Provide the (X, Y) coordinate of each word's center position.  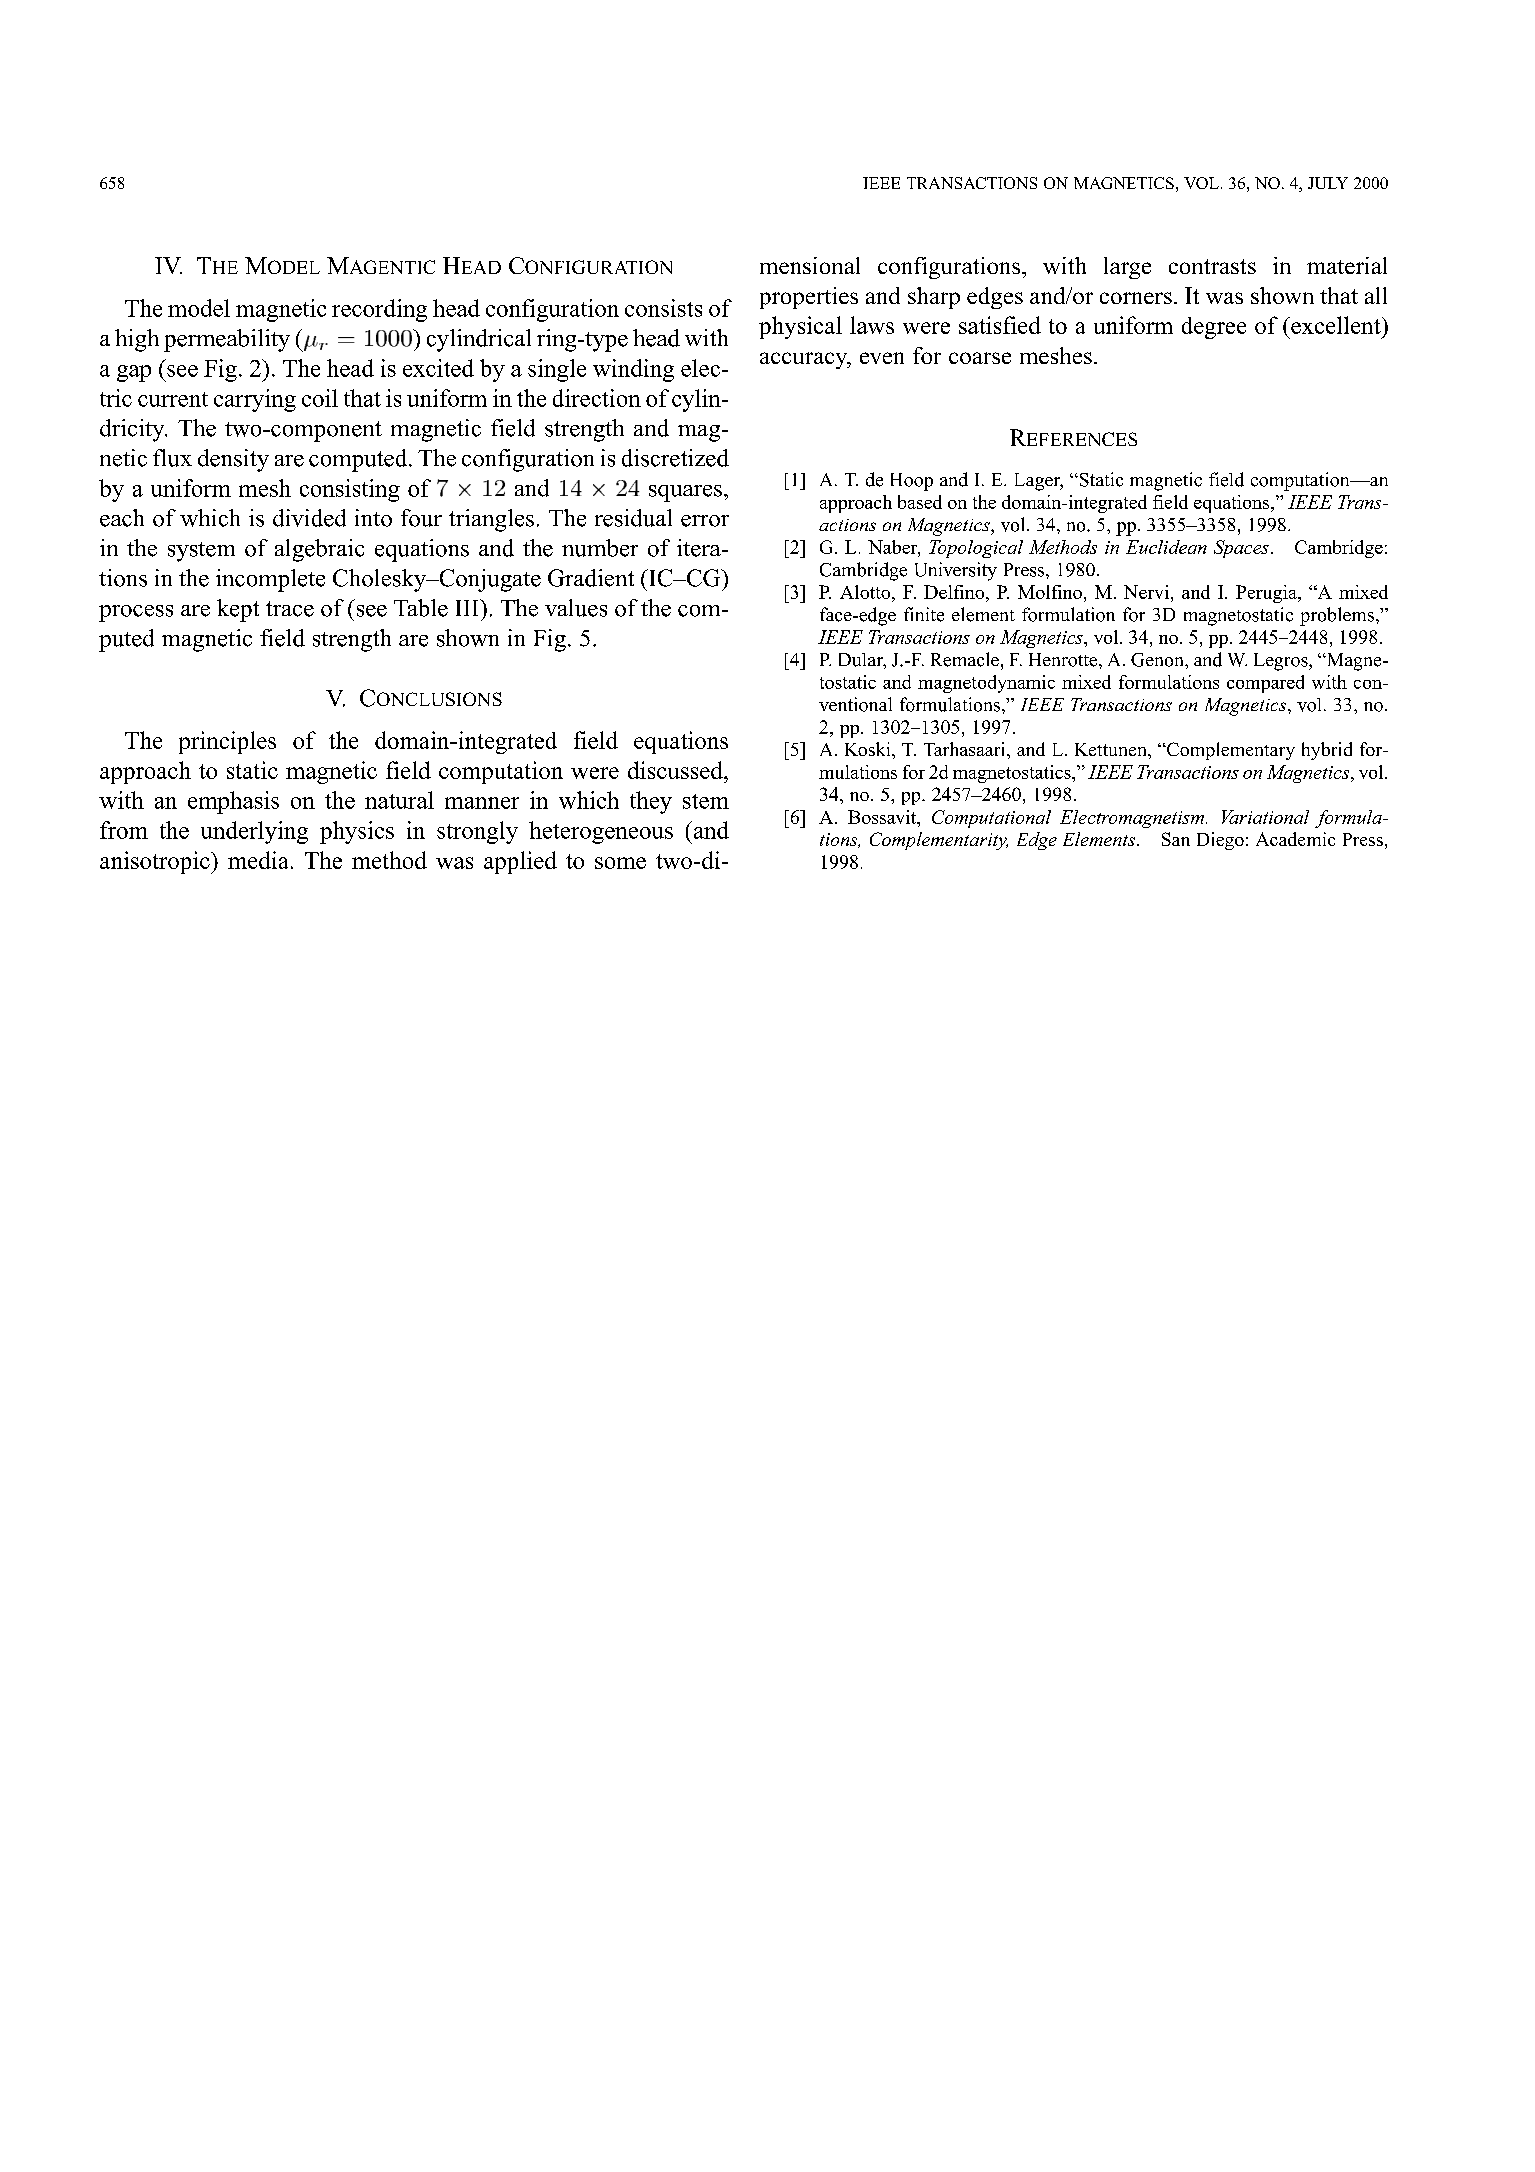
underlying (254, 832)
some (620, 863)
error (705, 521)
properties (809, 298)
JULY (1328, 183)
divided (309, 518)
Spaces (1241, 549)
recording (379, 310)
